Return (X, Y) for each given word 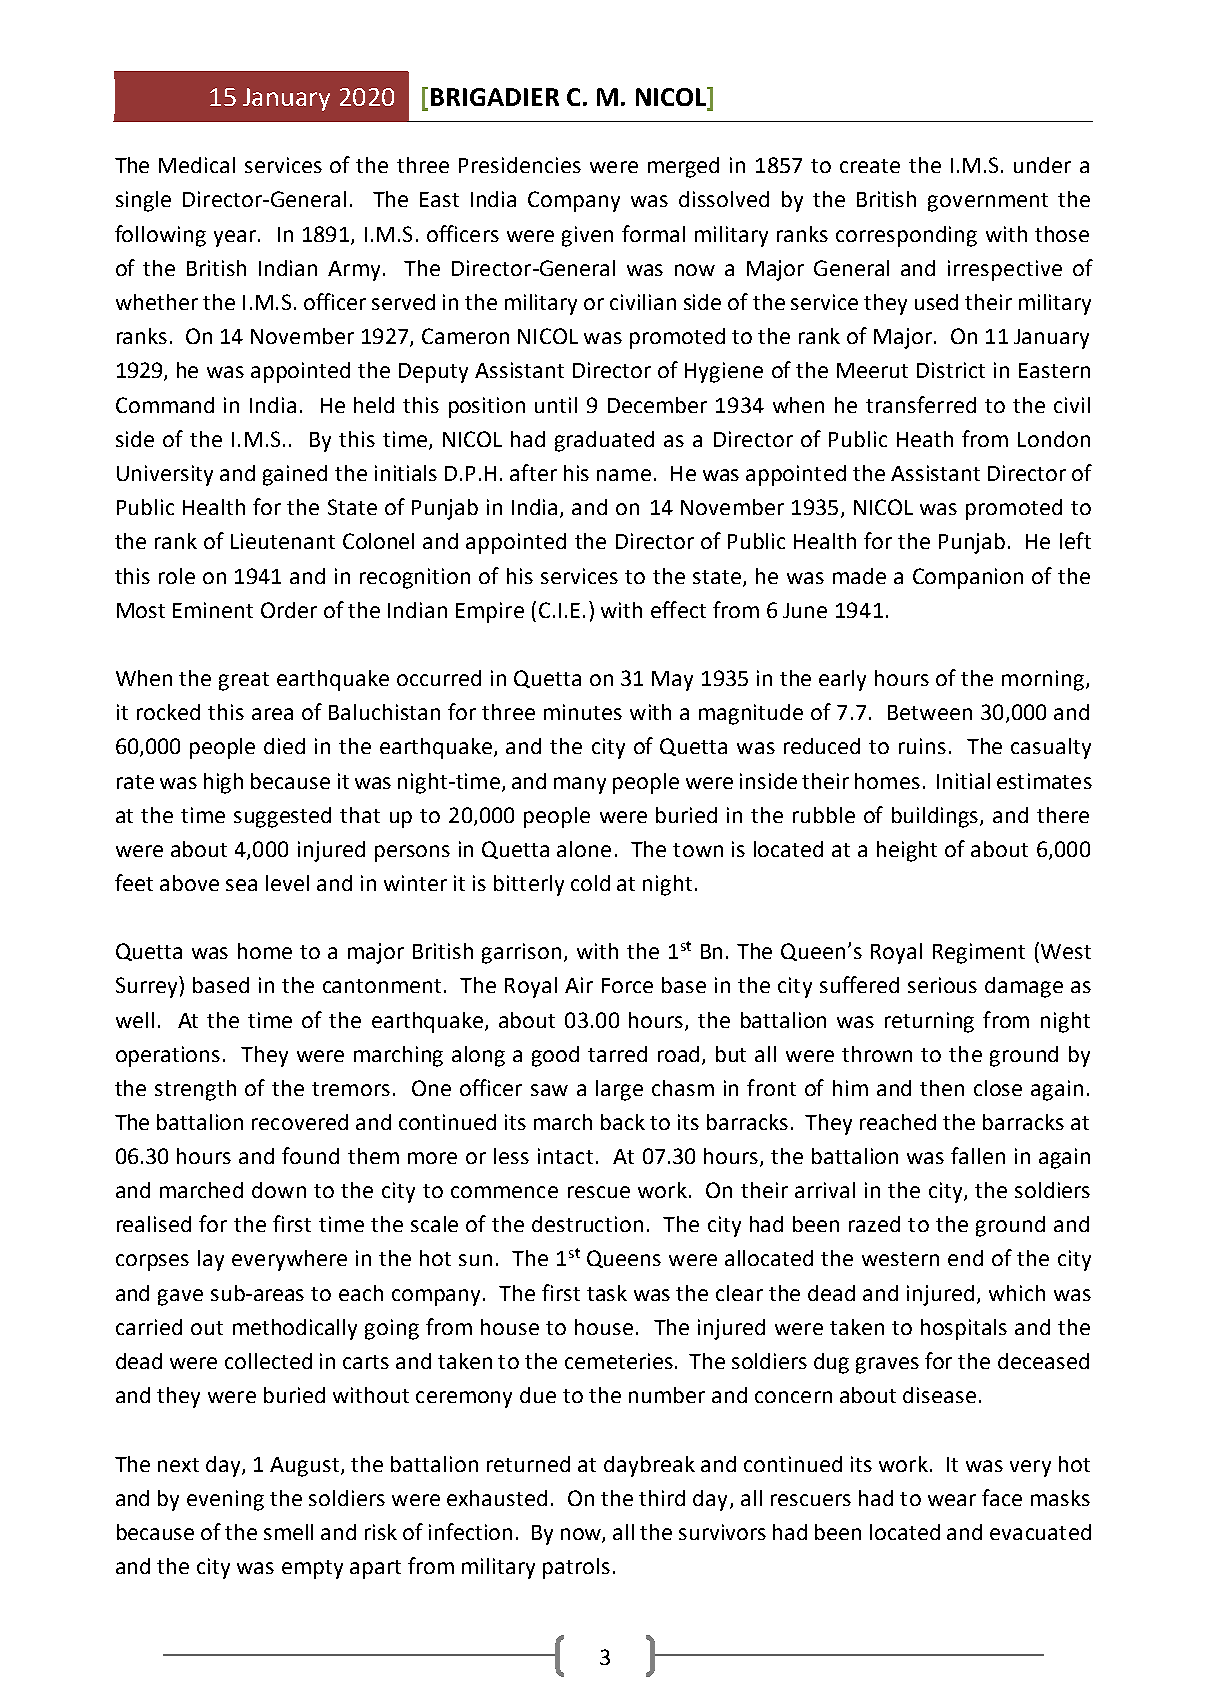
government (988, 202)
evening (225, 1500)
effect (678, 609)
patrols (576, 1568)
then (942, 1088)
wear (952, 1500)
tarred (617, 1054)
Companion (968, 578)
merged (683, 167)
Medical (197, 165)
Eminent (213, 610)
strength (195, 1090)
